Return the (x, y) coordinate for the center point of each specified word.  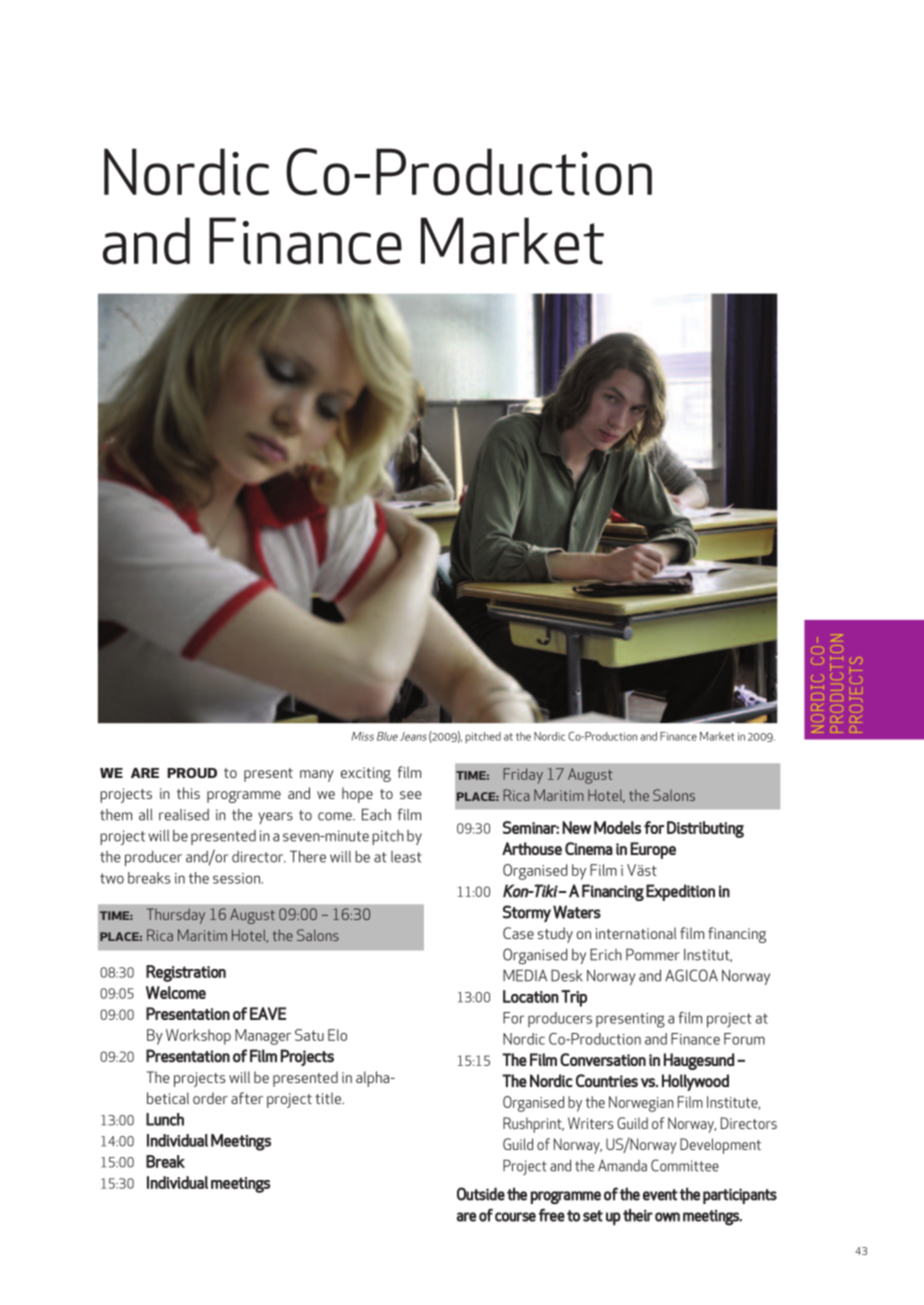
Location (531, 996)
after (247, 1098)
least (406, 857)
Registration (186, 973)
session (237, 878)
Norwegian (641, 1104)
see (410, 795)
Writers (590, 1123)
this (188, 793)
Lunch (165, 1119)
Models (617, 827)
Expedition (680, 892)
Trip (574, 998)
